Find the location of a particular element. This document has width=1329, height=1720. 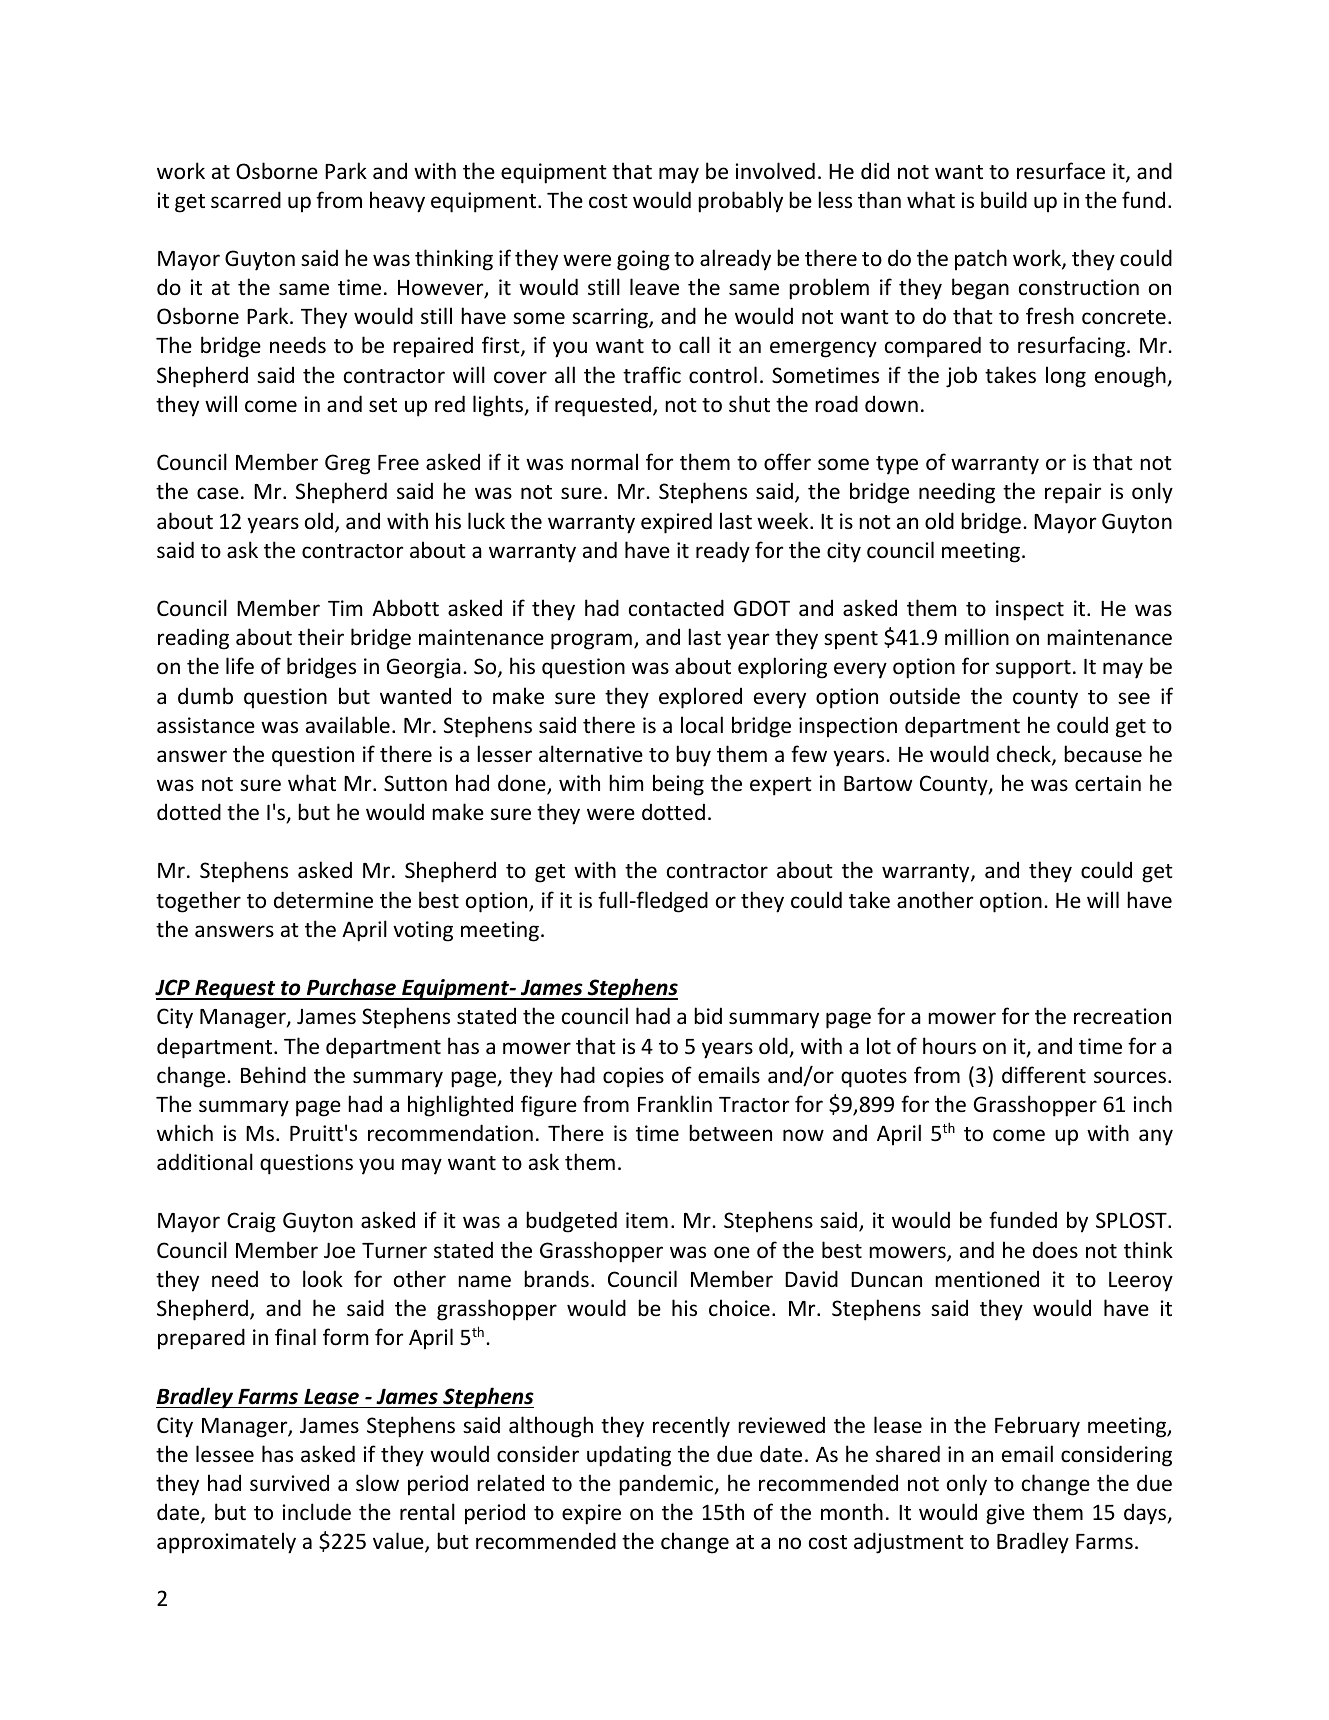

pandemic is located at coordinates (667, 1485).
